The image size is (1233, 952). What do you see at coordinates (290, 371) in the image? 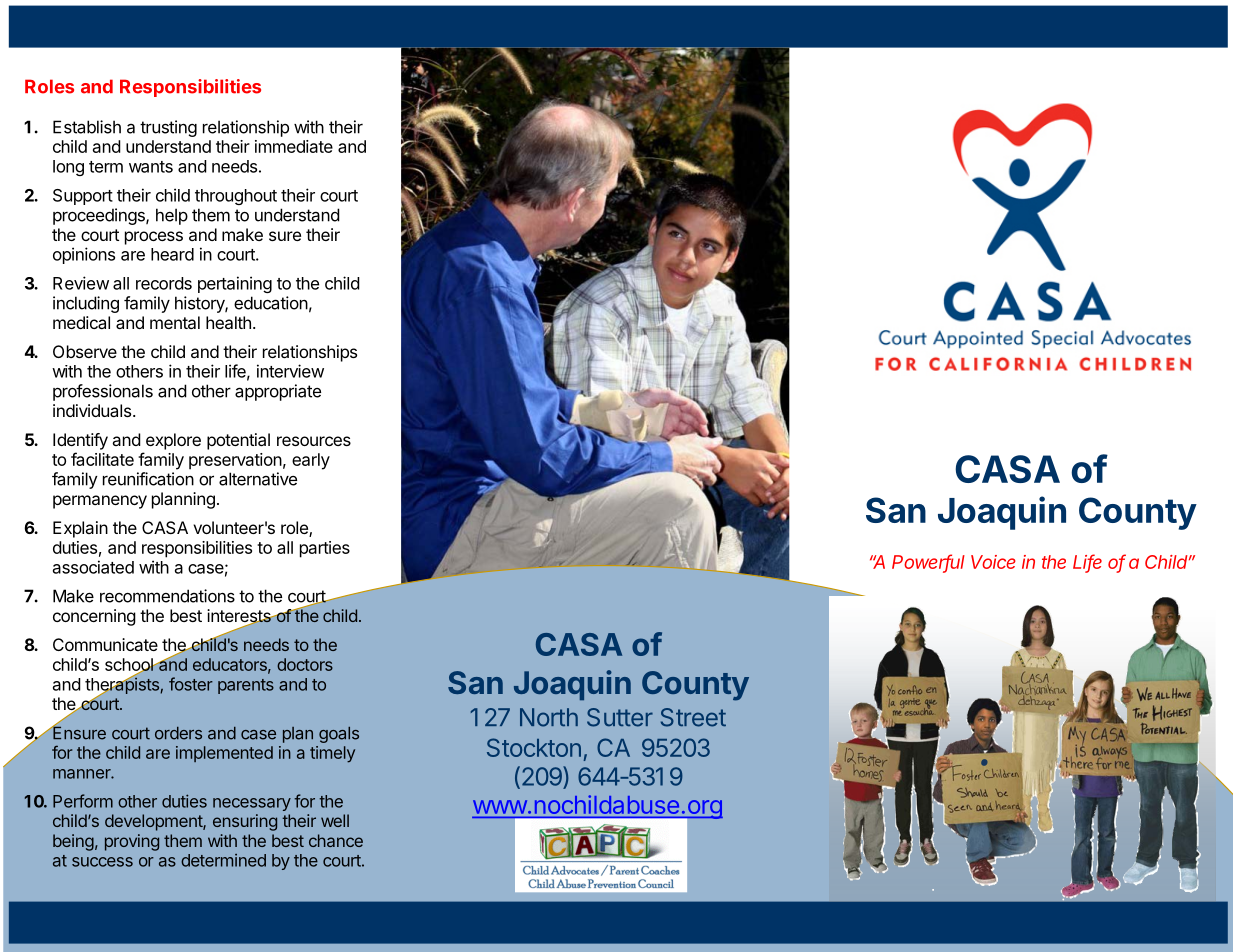
I see `interview` at bounding box center [290, 371].
